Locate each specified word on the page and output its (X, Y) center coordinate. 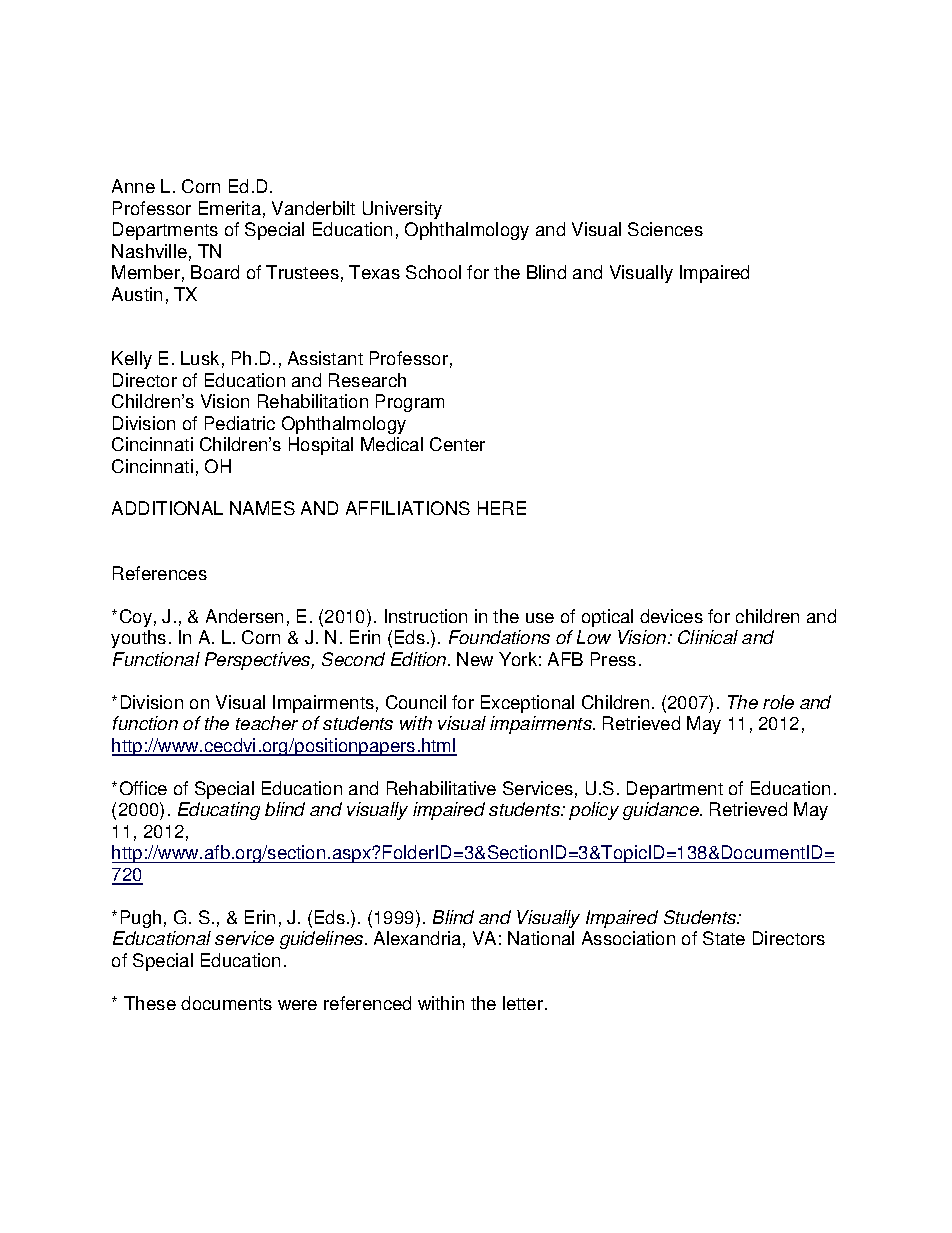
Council (416, 702)
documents (226, 1003)
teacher (267, 723)
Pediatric (240, 423)
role (778, 702)
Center (457, 444)
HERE (502, 508)
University (402, 210)
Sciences (665, 229)
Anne (133, 186)
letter (524, 1003)
